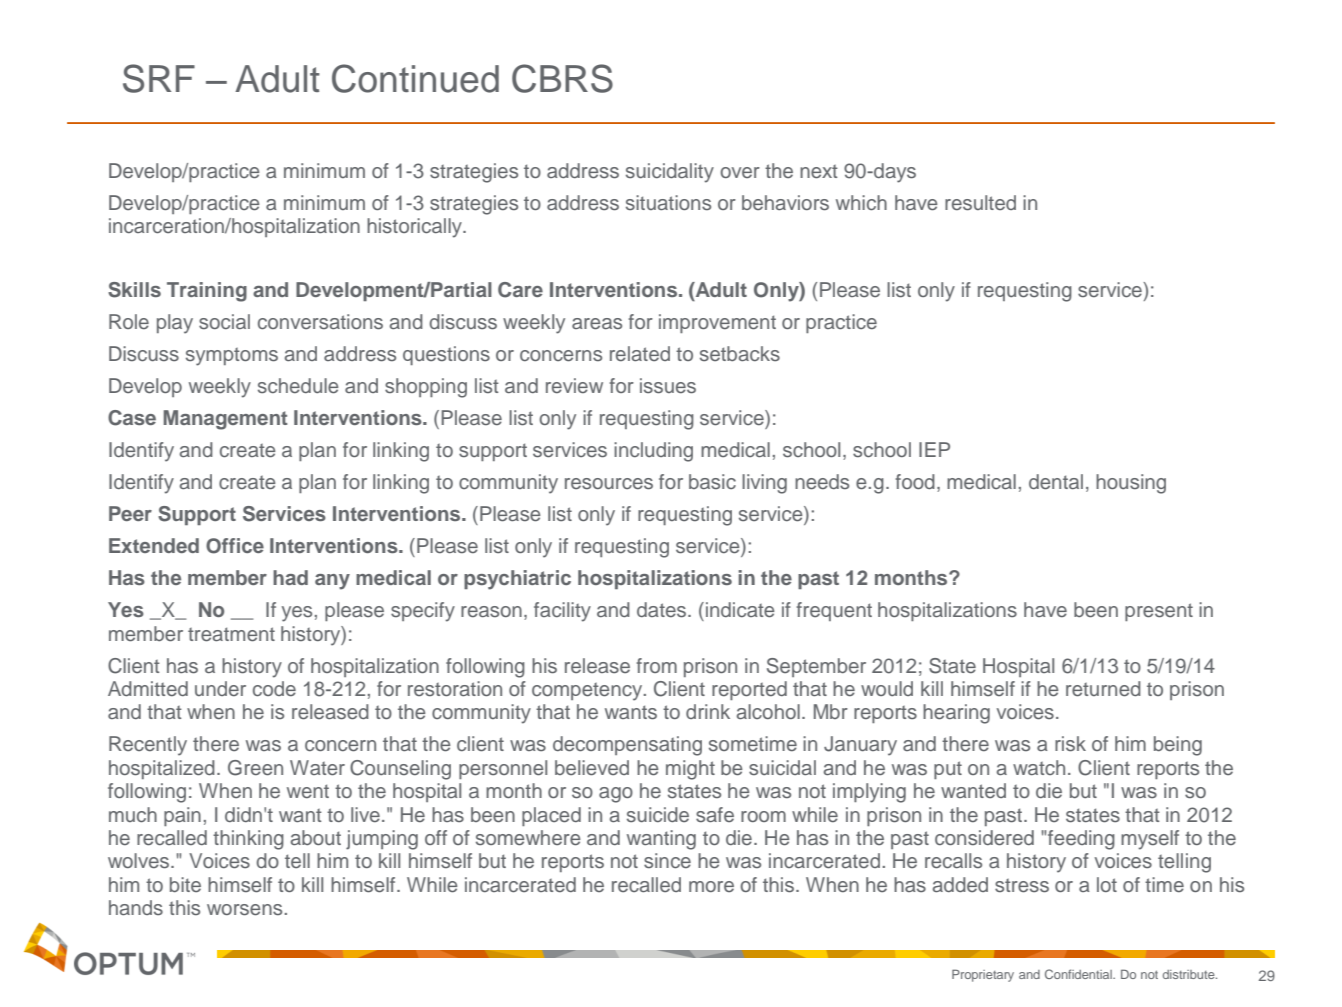  I want to click on over, so click(740, 172).
